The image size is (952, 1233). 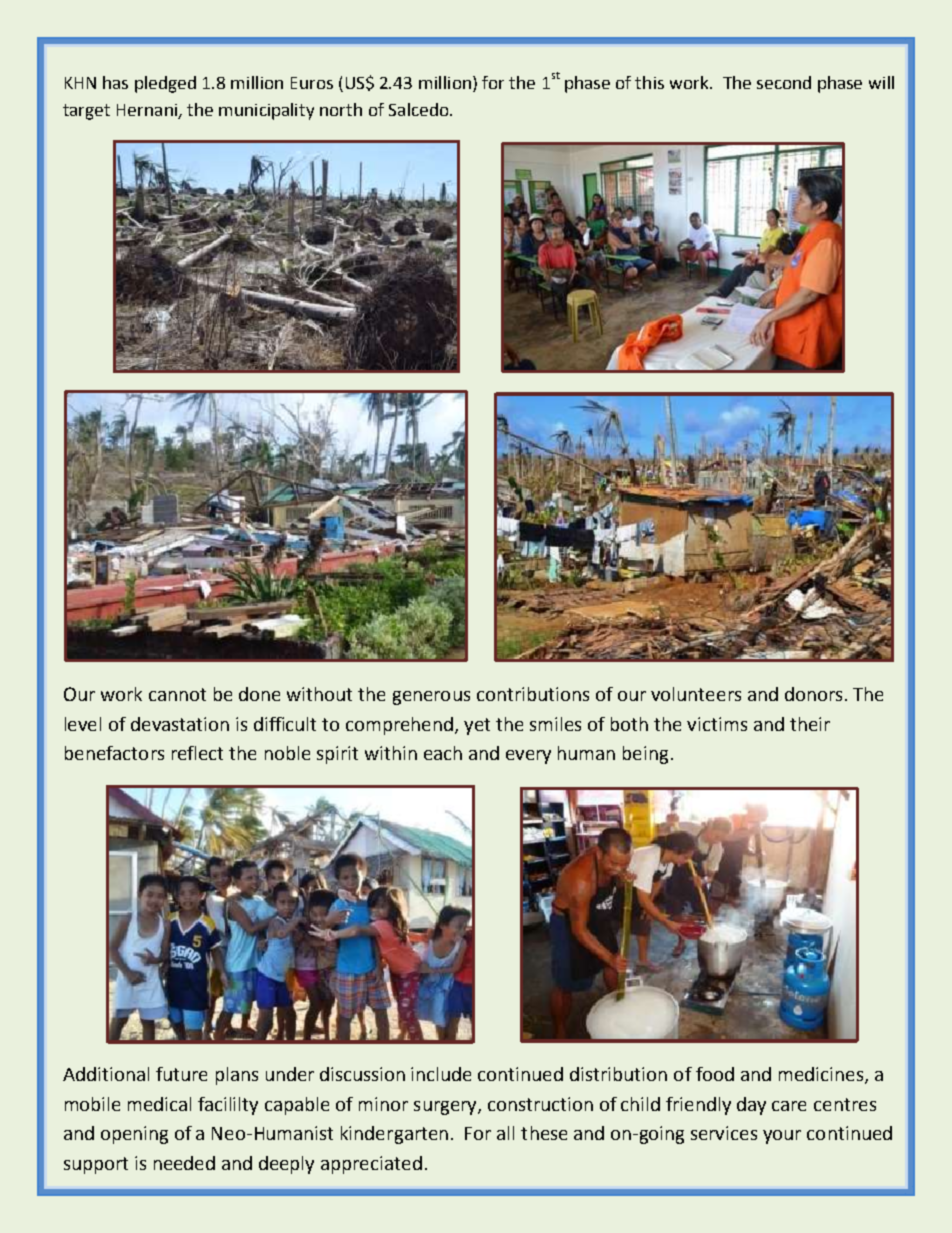 I want to click on this, so click(x=649, y=82).
